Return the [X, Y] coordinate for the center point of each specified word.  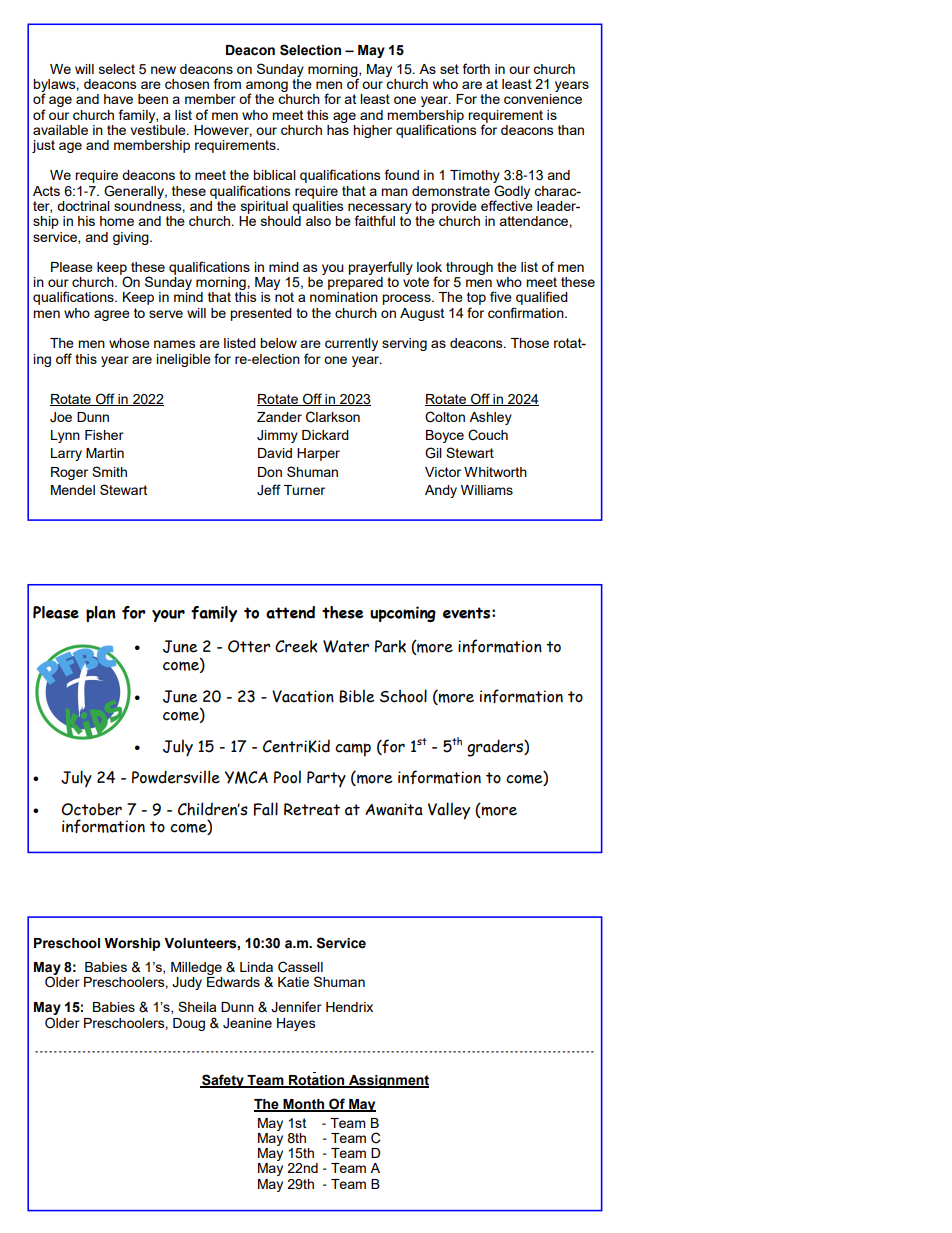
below [278, 343]
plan [101, 614]
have [118, 99]
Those [530, 343]
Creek [296, 646]
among [267, 88]
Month [304, 1105]
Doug [189, 1024]
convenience [543, 99]
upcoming [403, 614]
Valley [449, 811]
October [91, 809]
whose [129, 343]
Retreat [312, 809]
